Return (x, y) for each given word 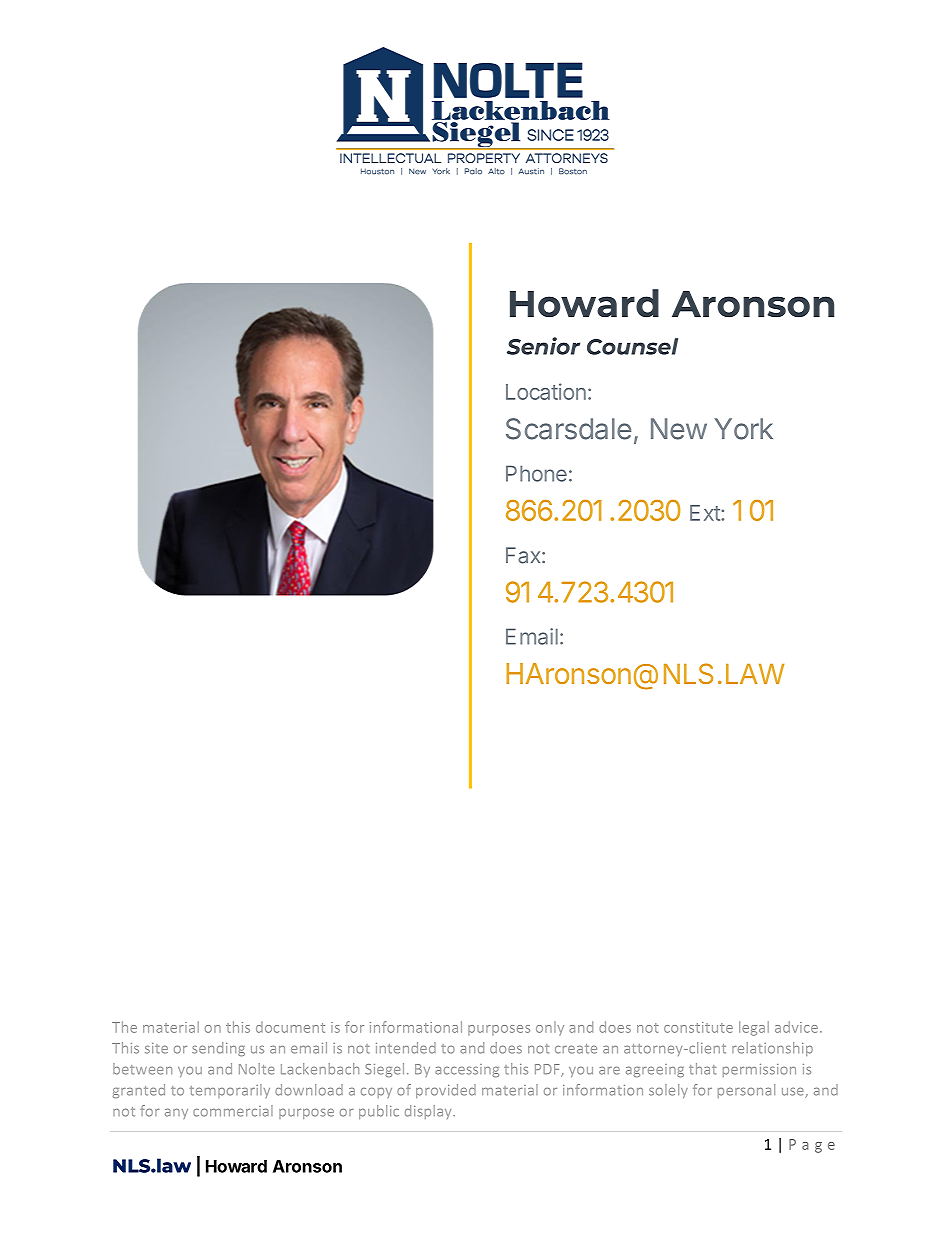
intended (406, 1048)
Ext (706, 513)
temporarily (230, 1091)
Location (546, 391)
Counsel (632, 346)
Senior (543, 346)
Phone (536, 473)
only (550, 1028)
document (290, 1027)
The (124, 1027)
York (743, 429)
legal (754, 1028)
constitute (698, 1027)
